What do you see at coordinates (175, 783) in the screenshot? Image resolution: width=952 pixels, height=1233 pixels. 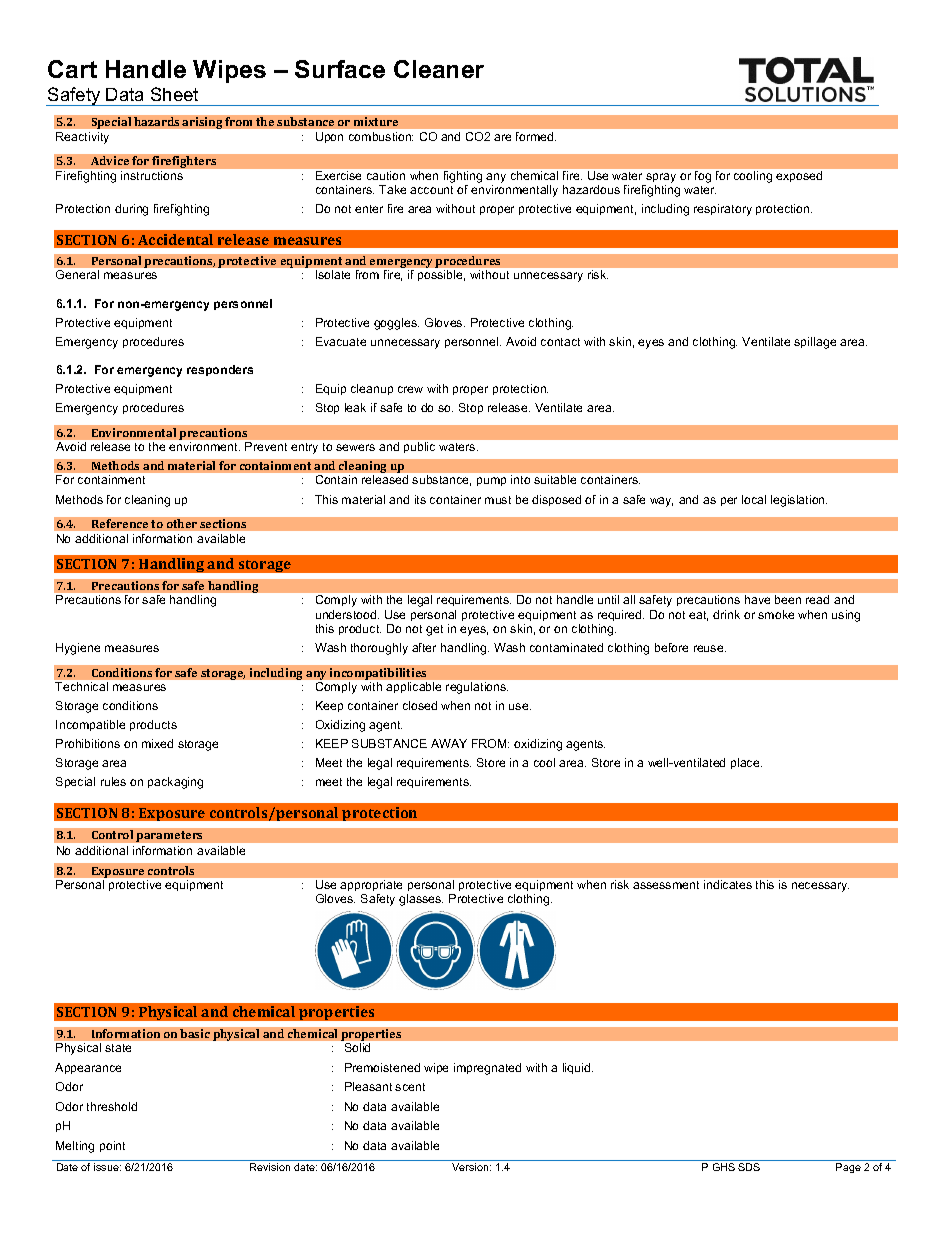 I see `packaging` at bounding box center [175, 783].
